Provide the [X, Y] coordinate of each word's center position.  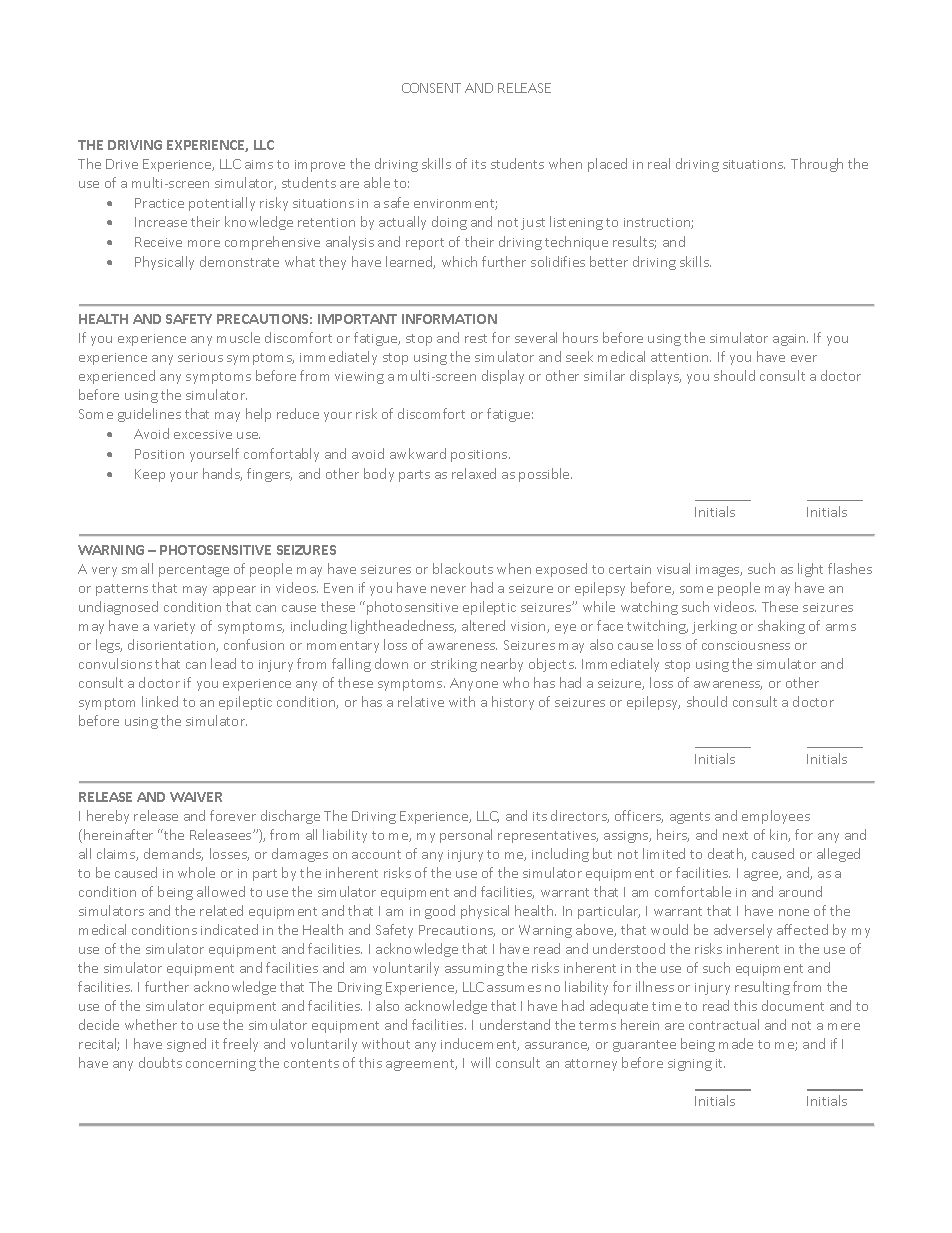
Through [817, 165]
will [480, 1062]
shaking [781, 627]
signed [186, 1045]
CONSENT [431, 88]
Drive [122, 164]
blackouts [463, 568]
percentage [194, 571]
